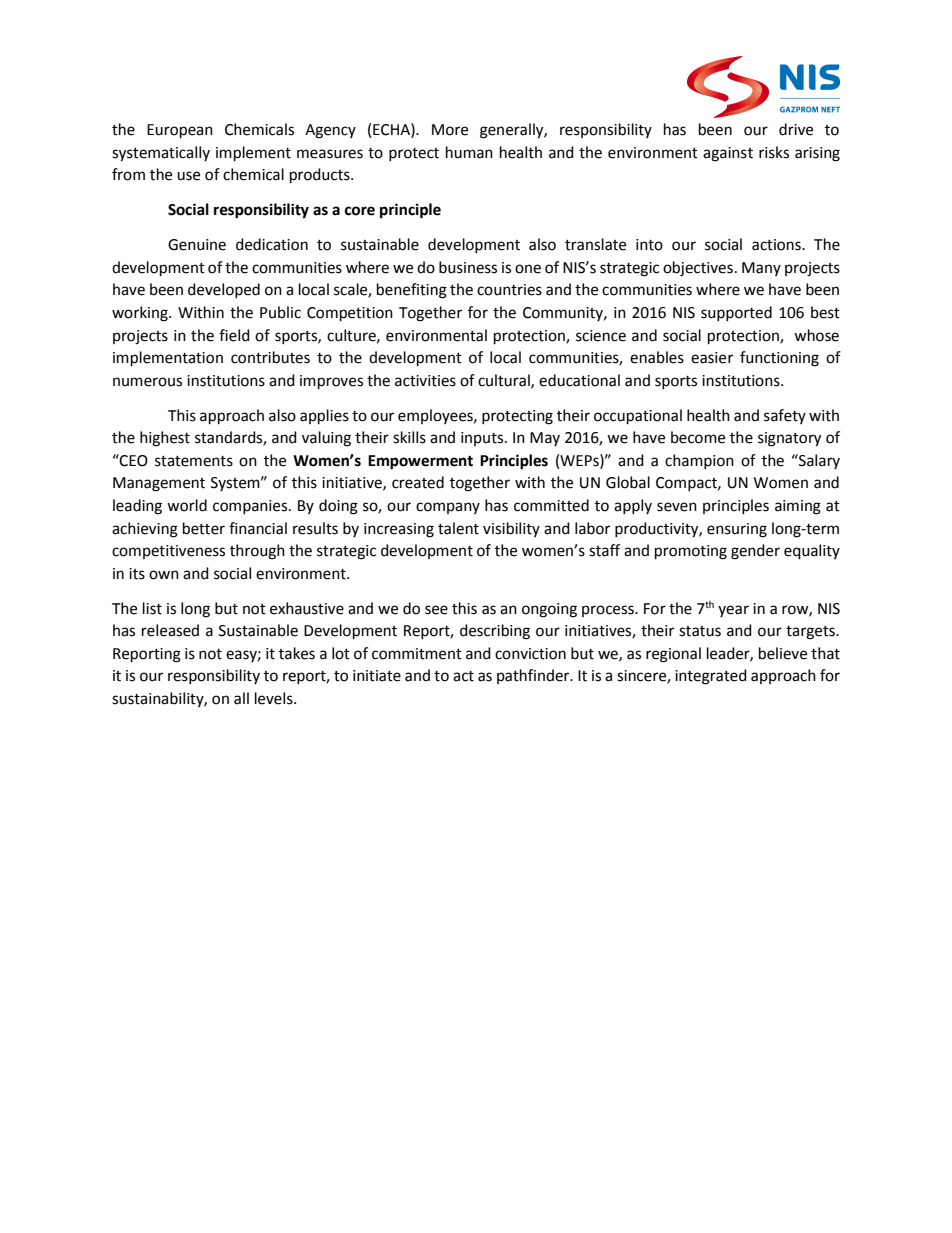  Describe the element at coordinates (469, 152) in the image. I see `human` at that location.
